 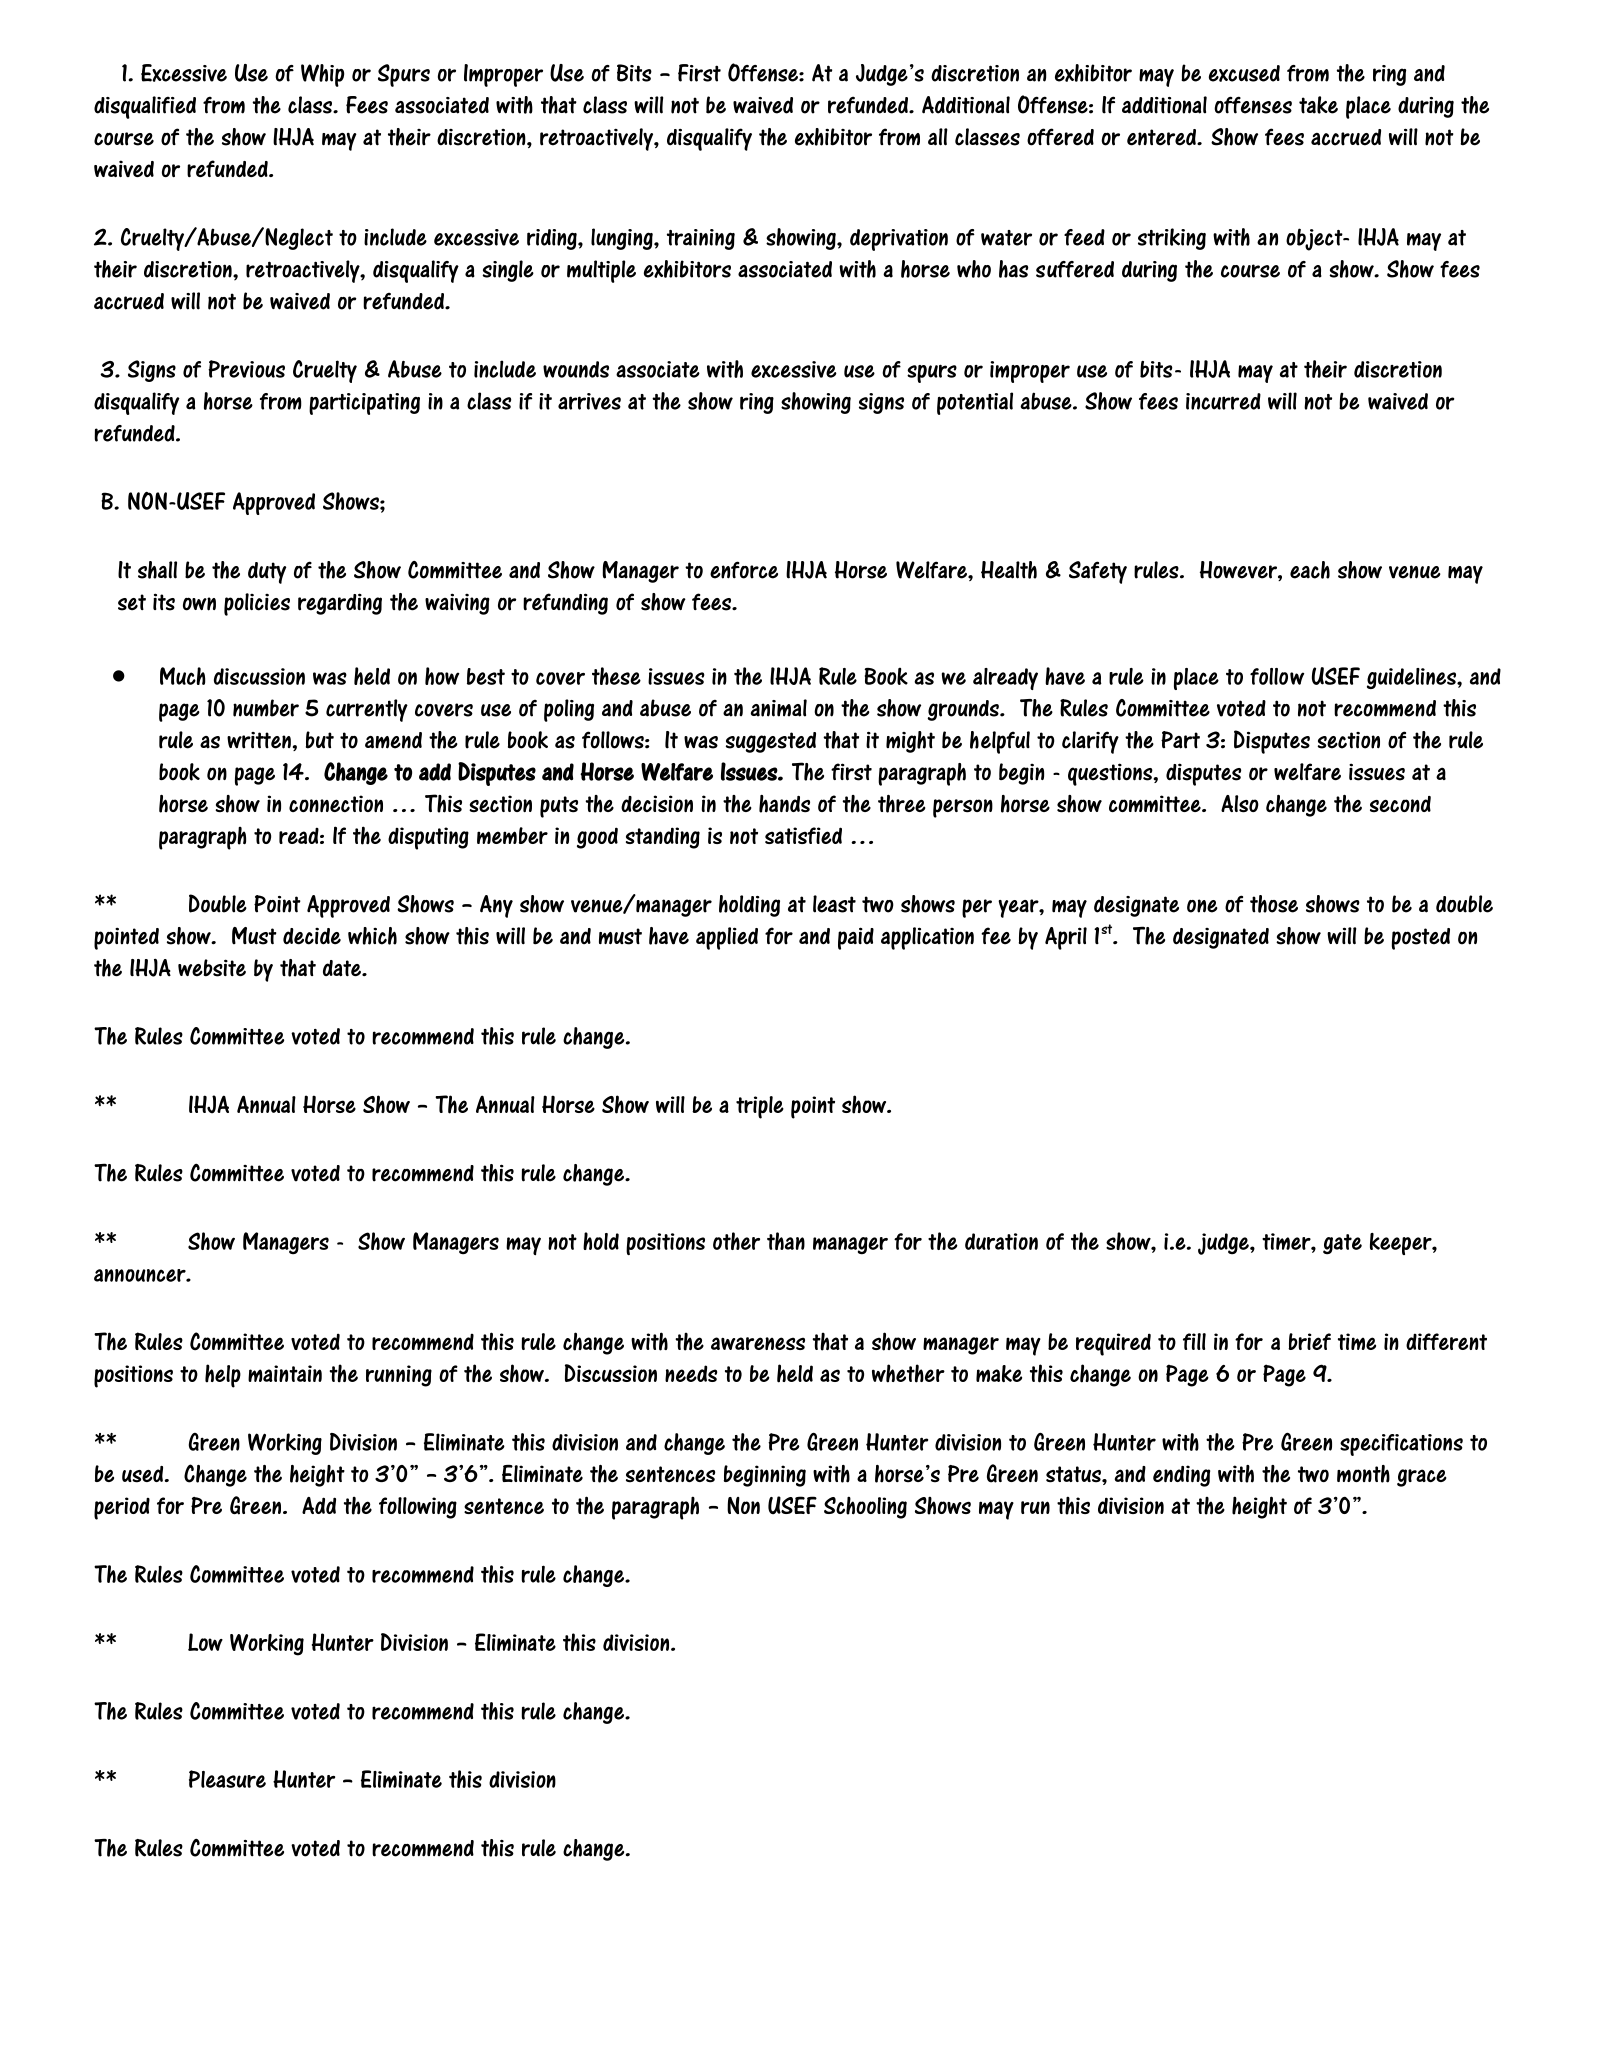 I want to click on Pleasure, so click(x=227, y=1779).
